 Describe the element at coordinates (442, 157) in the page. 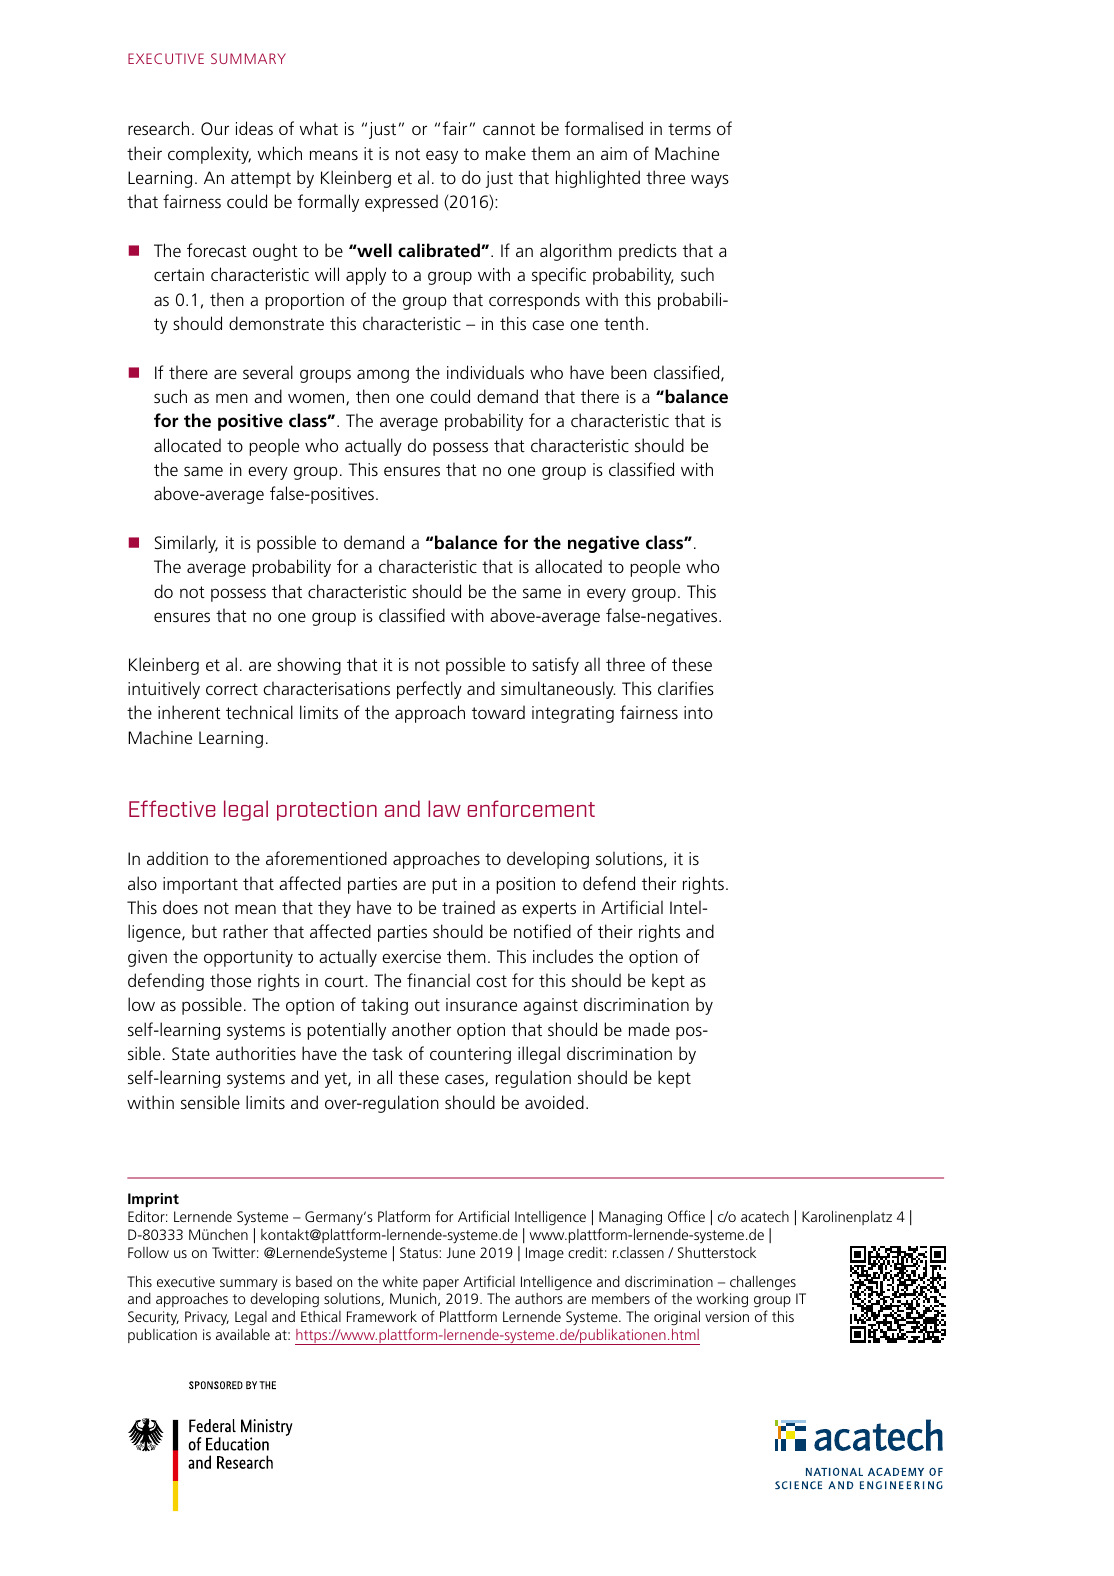

I see `easy` at that location.
